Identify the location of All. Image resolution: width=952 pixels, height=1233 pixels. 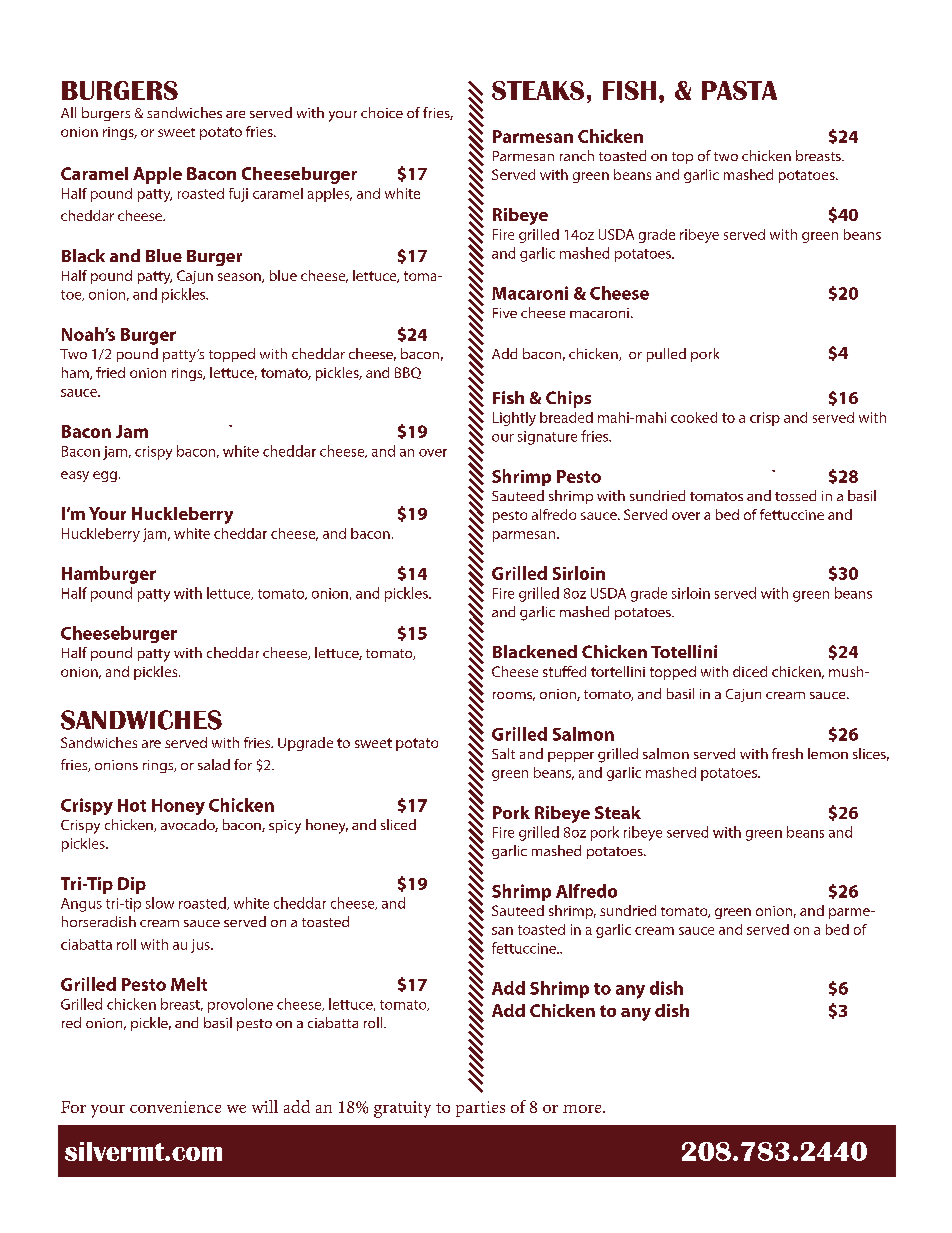
(68, 112).
